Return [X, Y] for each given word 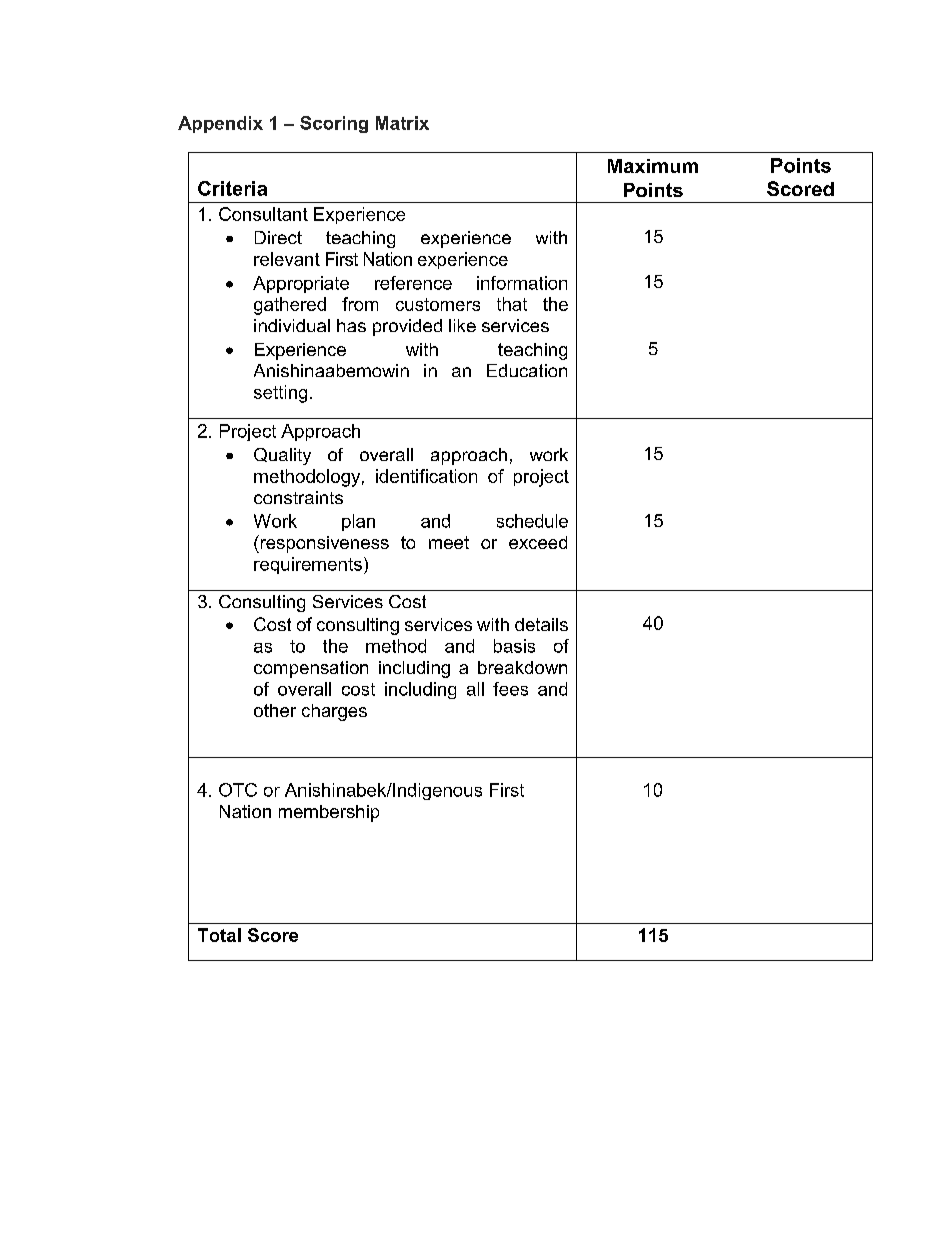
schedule [532, 521]
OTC [238, 790]
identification [426, 476]
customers [438, 304]
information [522, 283]
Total [219, 935]
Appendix [220, 124]
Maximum [653, 166]
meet [449, 542]
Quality [282, 456]
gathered [290, 306]
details [541, 624]
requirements [308, 565]
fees [510, 689]
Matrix [402, 123]
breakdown [522, 667]
